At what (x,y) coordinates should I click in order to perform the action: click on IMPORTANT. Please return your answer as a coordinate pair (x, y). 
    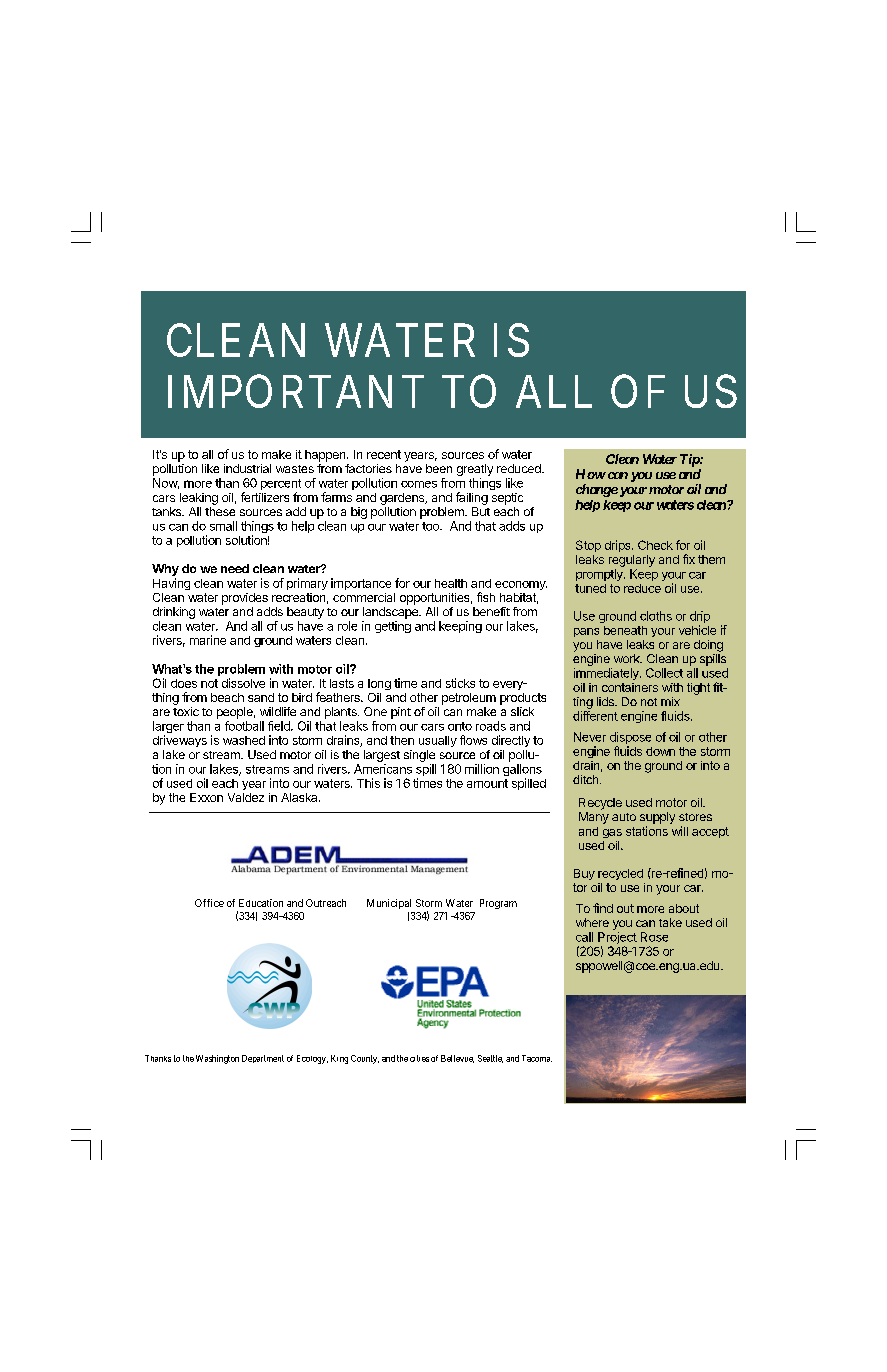
    Looking at the image, I should click on (296, 391).
